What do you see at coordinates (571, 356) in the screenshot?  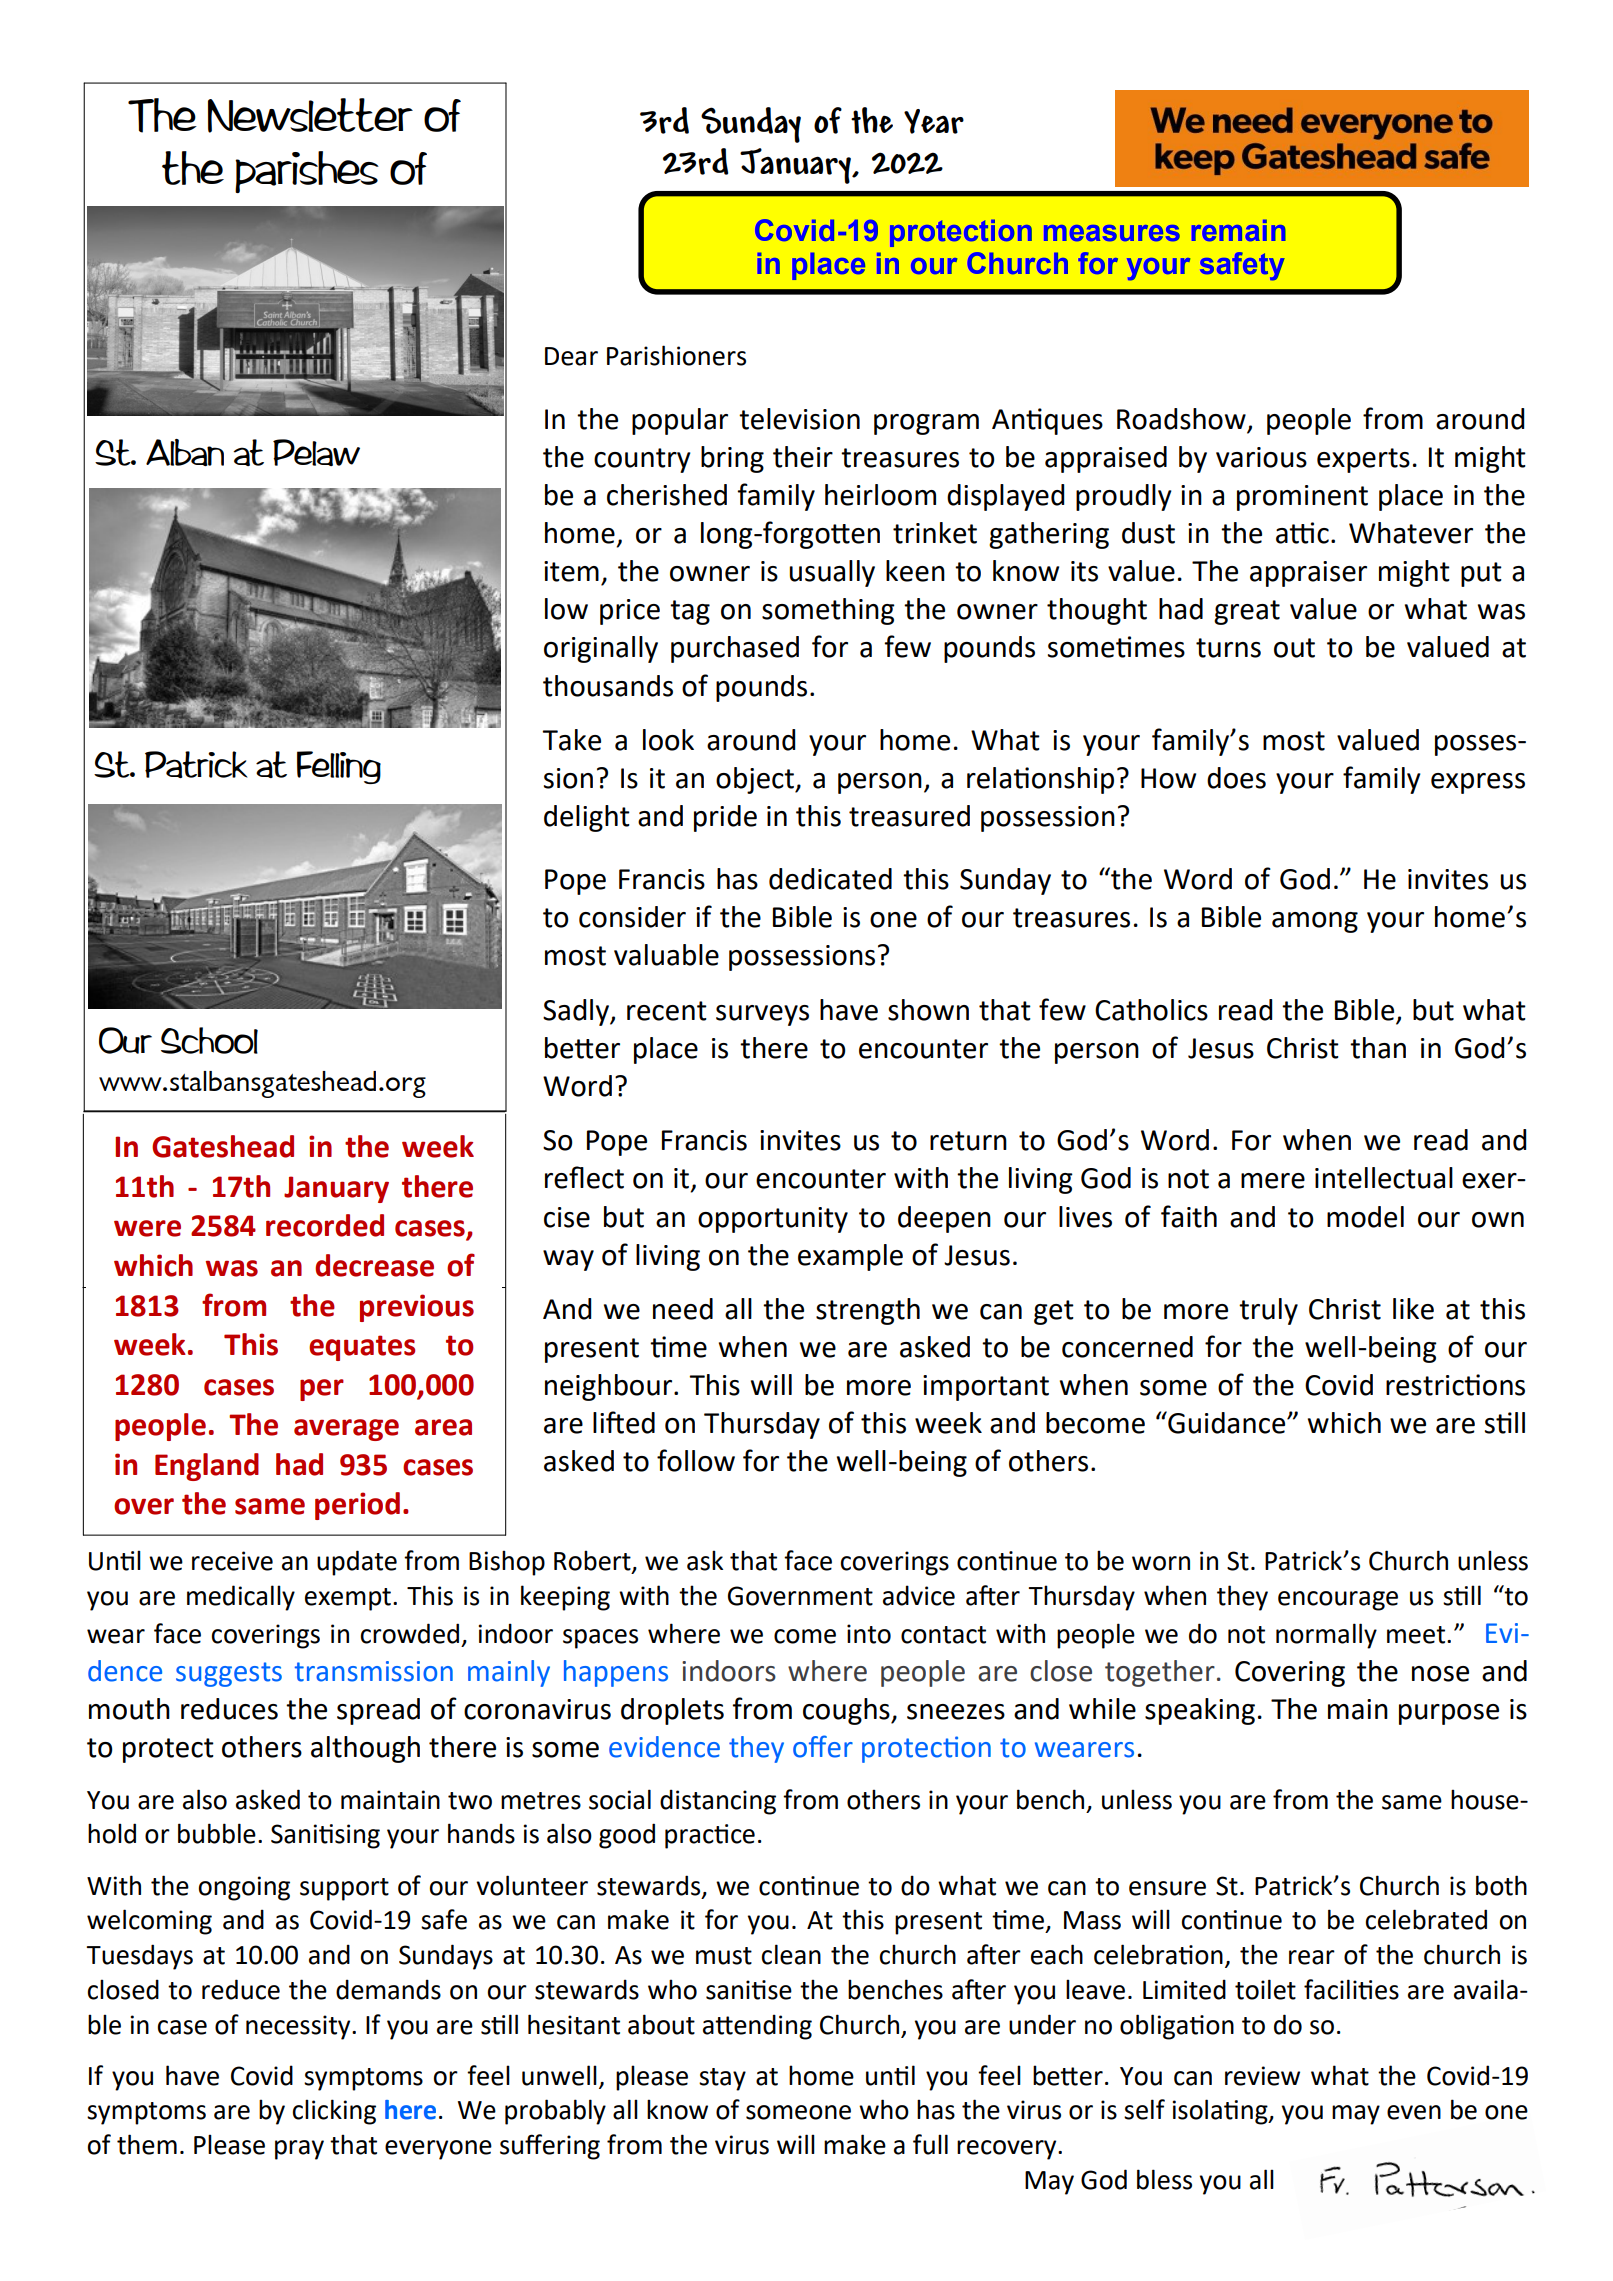 I see `Dear` at bounding box center [571, 356].
